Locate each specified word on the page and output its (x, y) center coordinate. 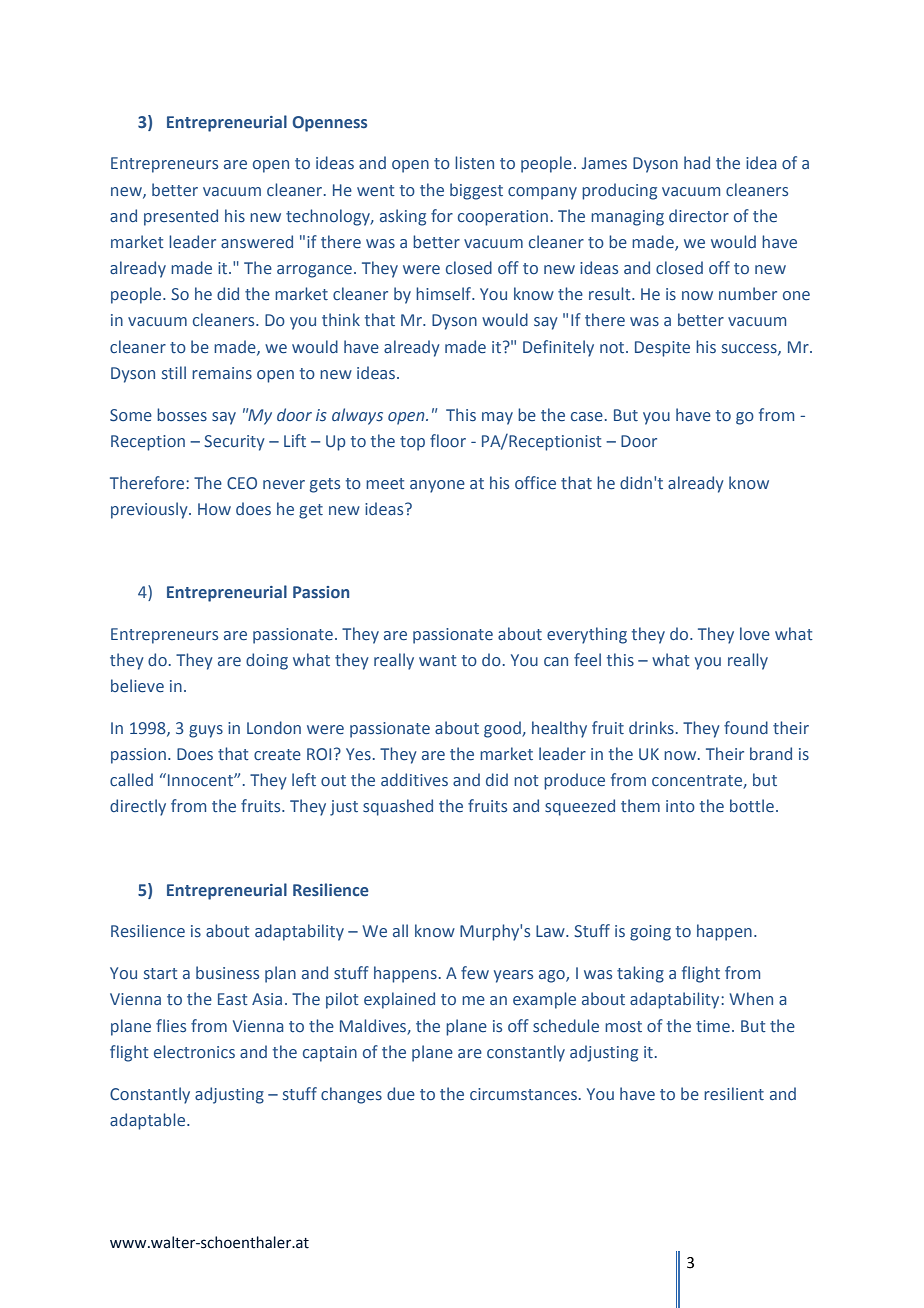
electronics (194, 1051)
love (755, 633)
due (401, 1093)
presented (181, 217)
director (699, 215)
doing (267, 661)
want (438, 660)
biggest (476, 191)
